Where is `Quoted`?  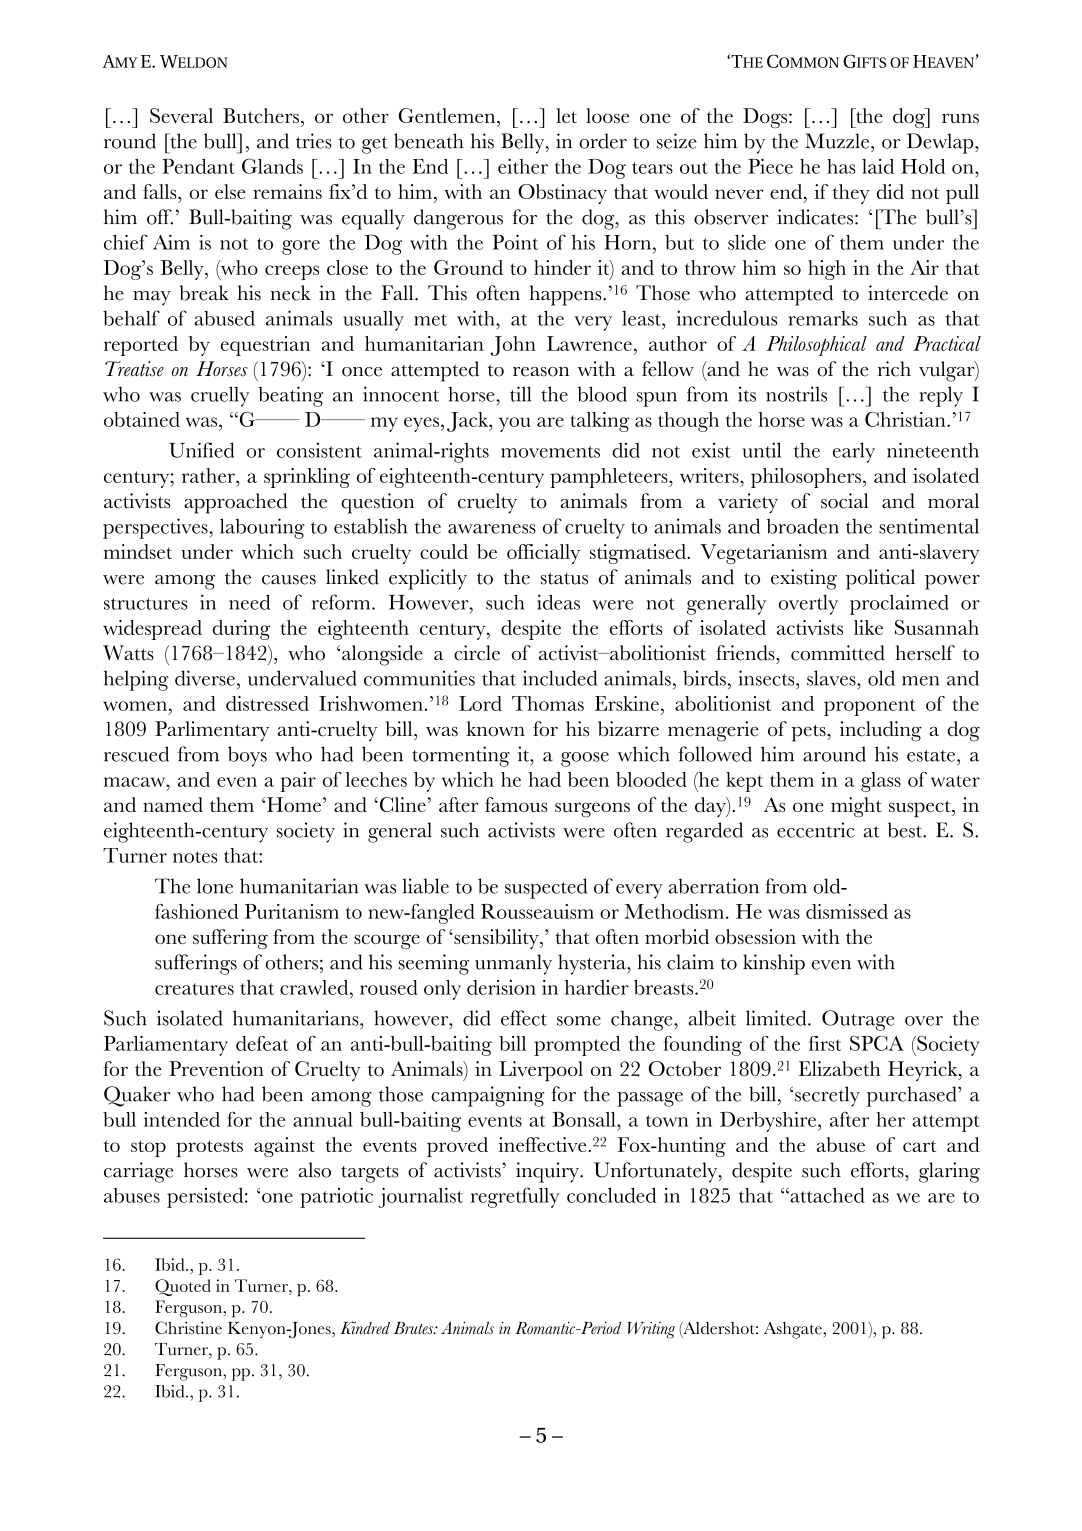
Quoted is located at coordinates (183, 1287).
